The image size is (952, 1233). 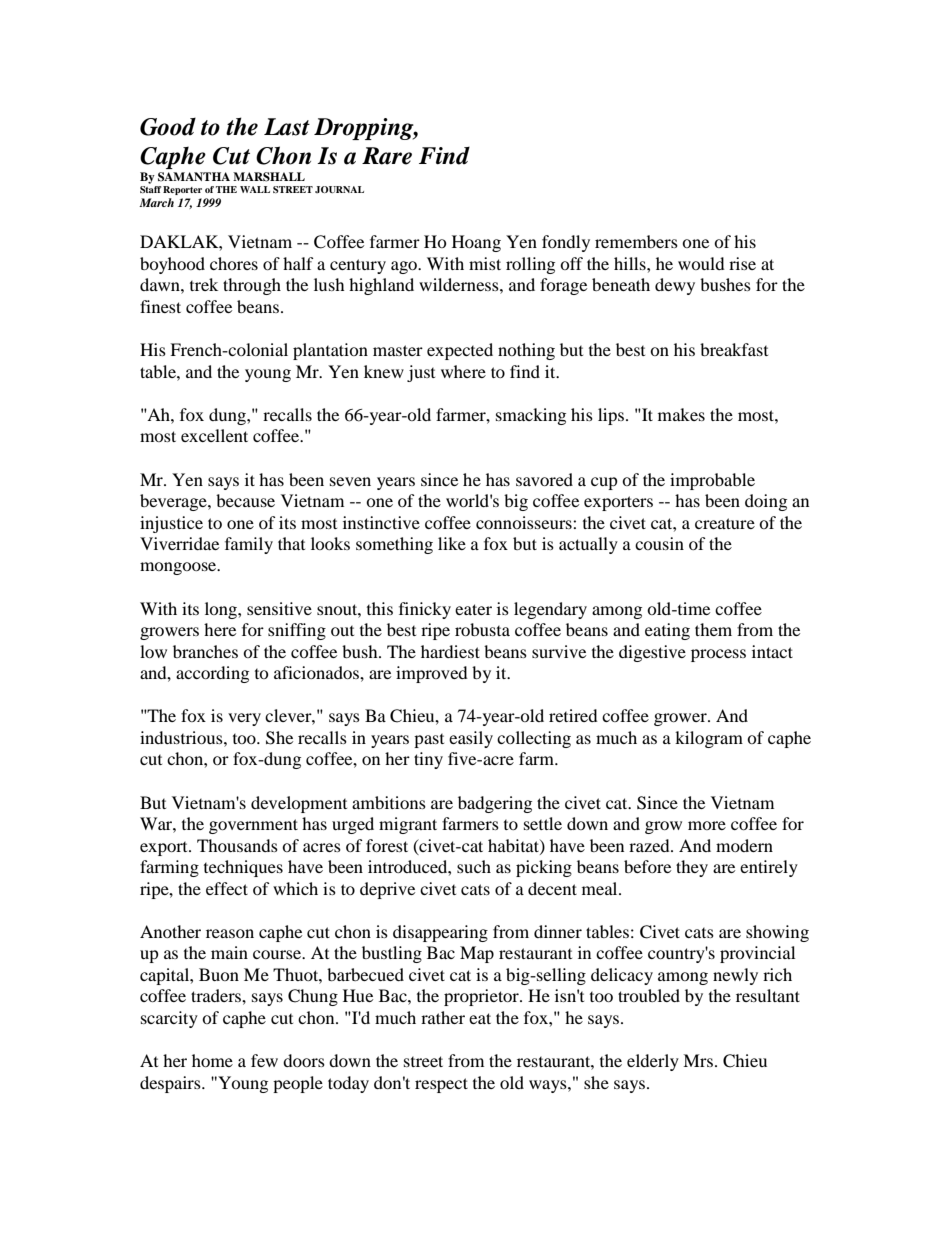 I want to click on creature, so click(x=725, y=523).
